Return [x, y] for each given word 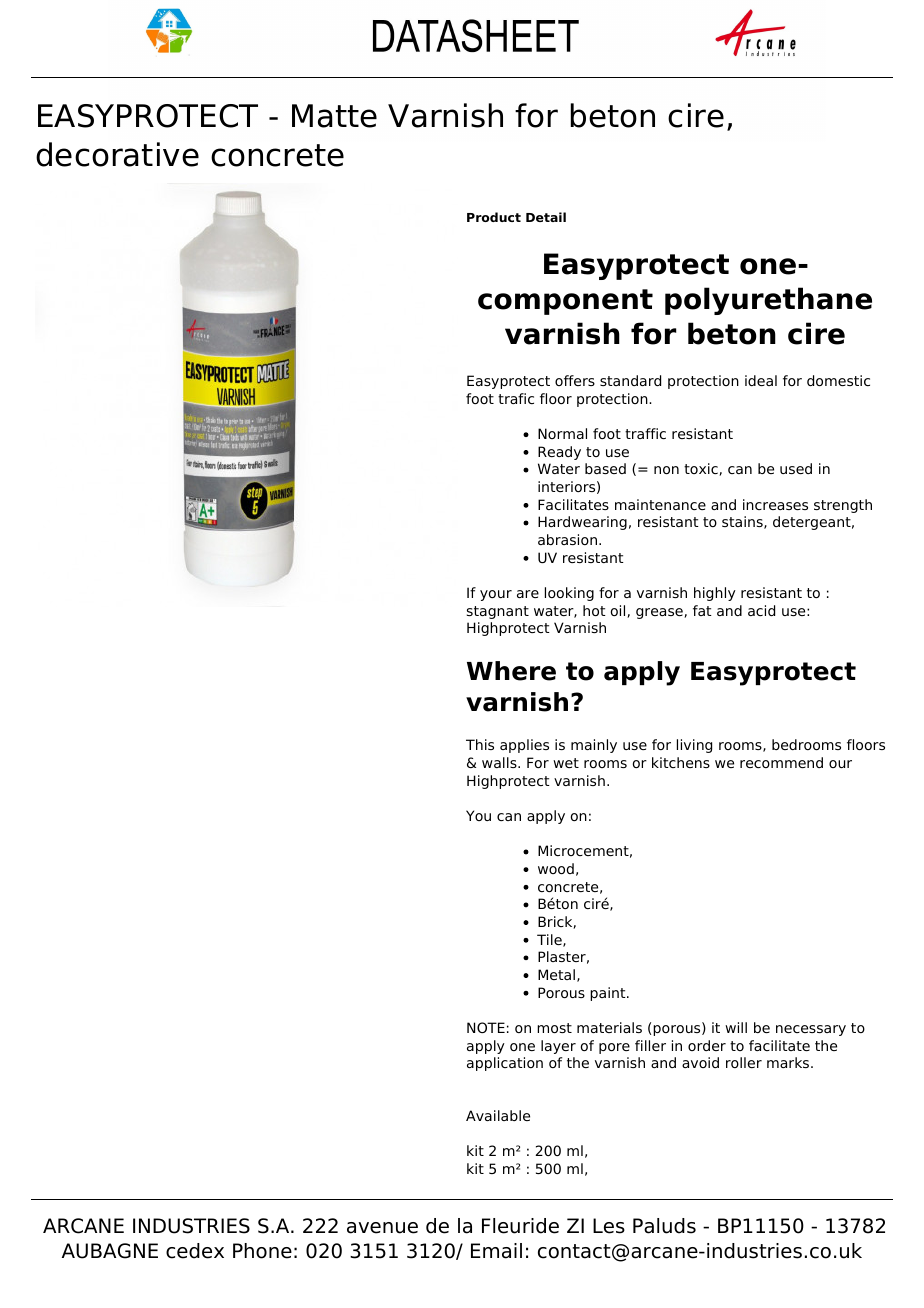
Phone [262, 1251]
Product [494, 217]
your [496, 595]
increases [775, 504]
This [480, 744]
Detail [546, 217]
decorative [117, 154]
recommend [781, 762]
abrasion [567, 539]
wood [556, 868]
